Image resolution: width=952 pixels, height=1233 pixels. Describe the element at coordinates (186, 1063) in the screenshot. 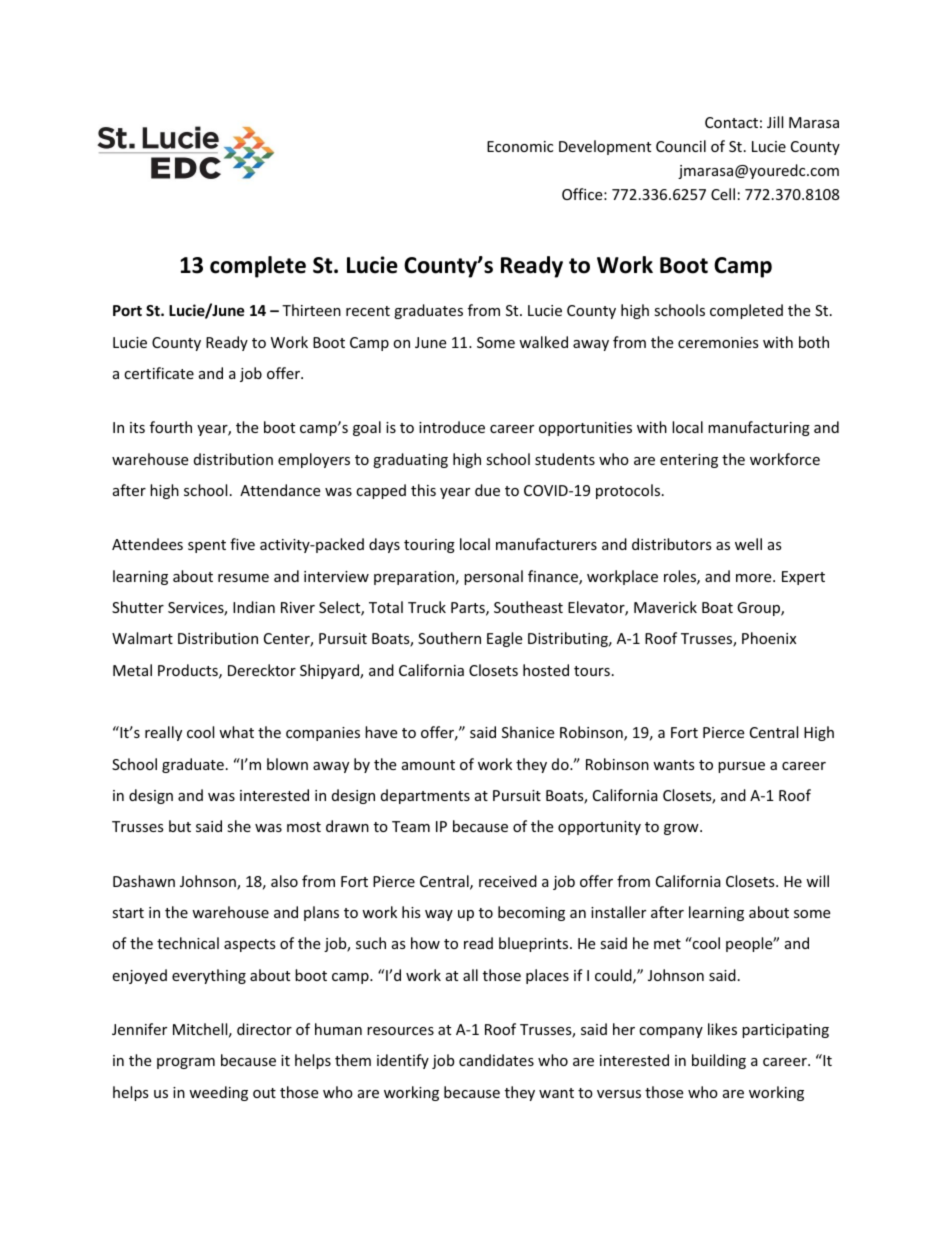

I see `program` at that location.
